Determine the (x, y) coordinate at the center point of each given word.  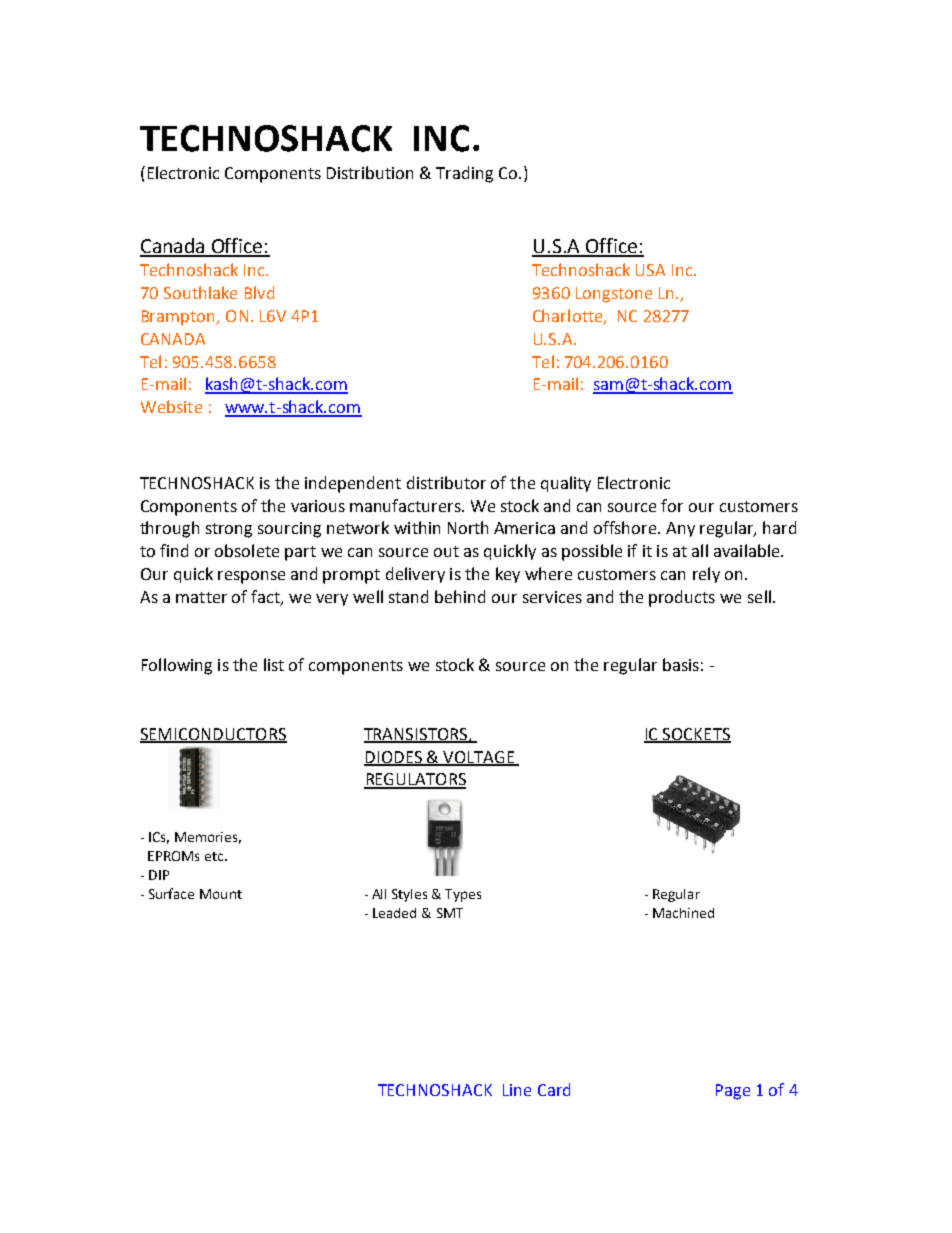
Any (680, 529)
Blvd (259, 292)
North (468, 527)
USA (650, 270)
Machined (683, 913)
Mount (221, 894)
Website (171, 406)
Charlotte (569, 316)
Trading (464, 174)
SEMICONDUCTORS (213, 735)
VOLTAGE (478, 758)
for (672, 505)
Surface (171, 893)
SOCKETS (696, 735)
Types (463, 895)
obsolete (247, 550)
